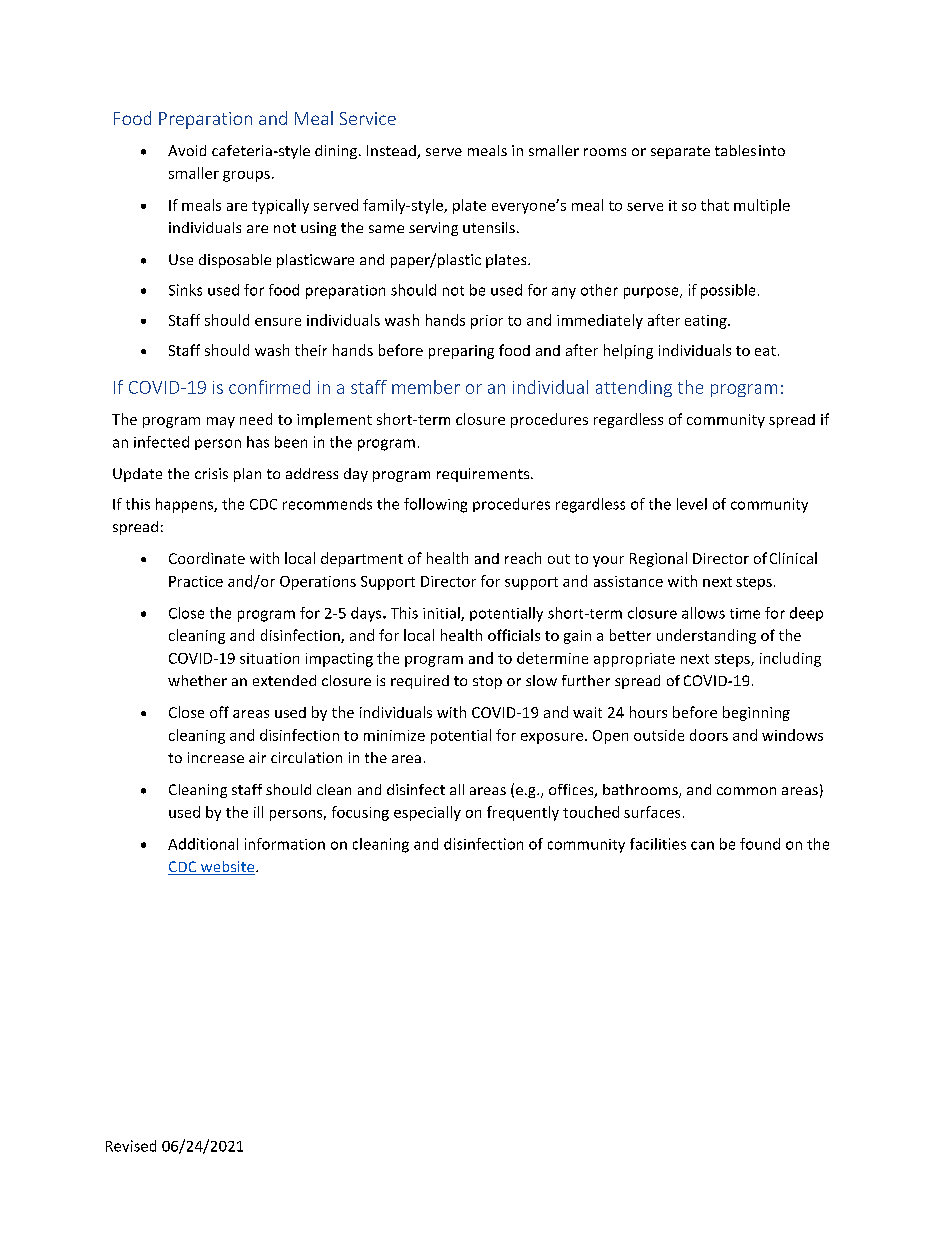  I want to click on may, so click(221, 422).
